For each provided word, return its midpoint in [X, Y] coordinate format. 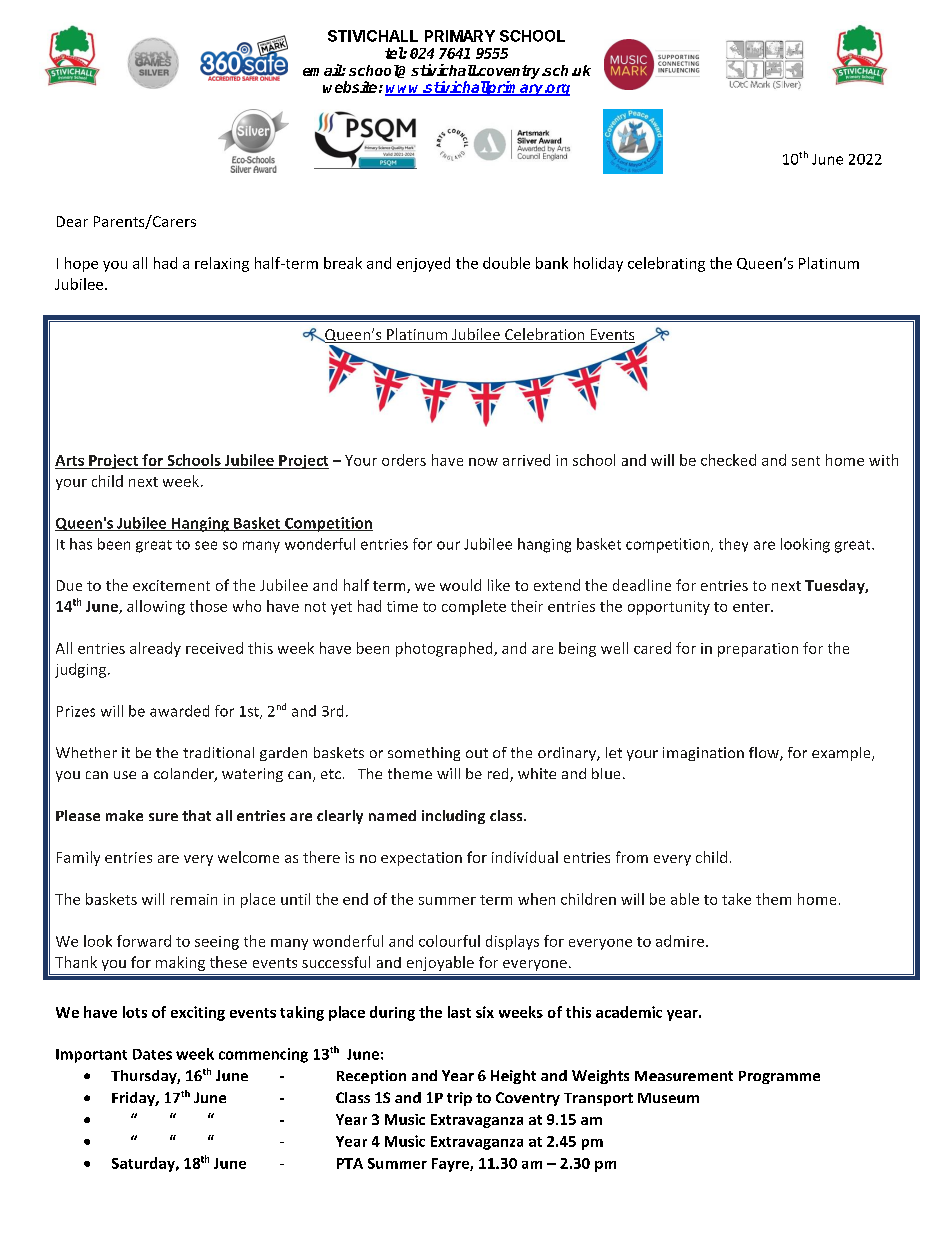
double [506, 263]
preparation [758, 650]
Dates [152, 1054]
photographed [445, 649]
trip [459, 1099]
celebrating [666, 264]
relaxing [222, 264]
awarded [179, 711]
